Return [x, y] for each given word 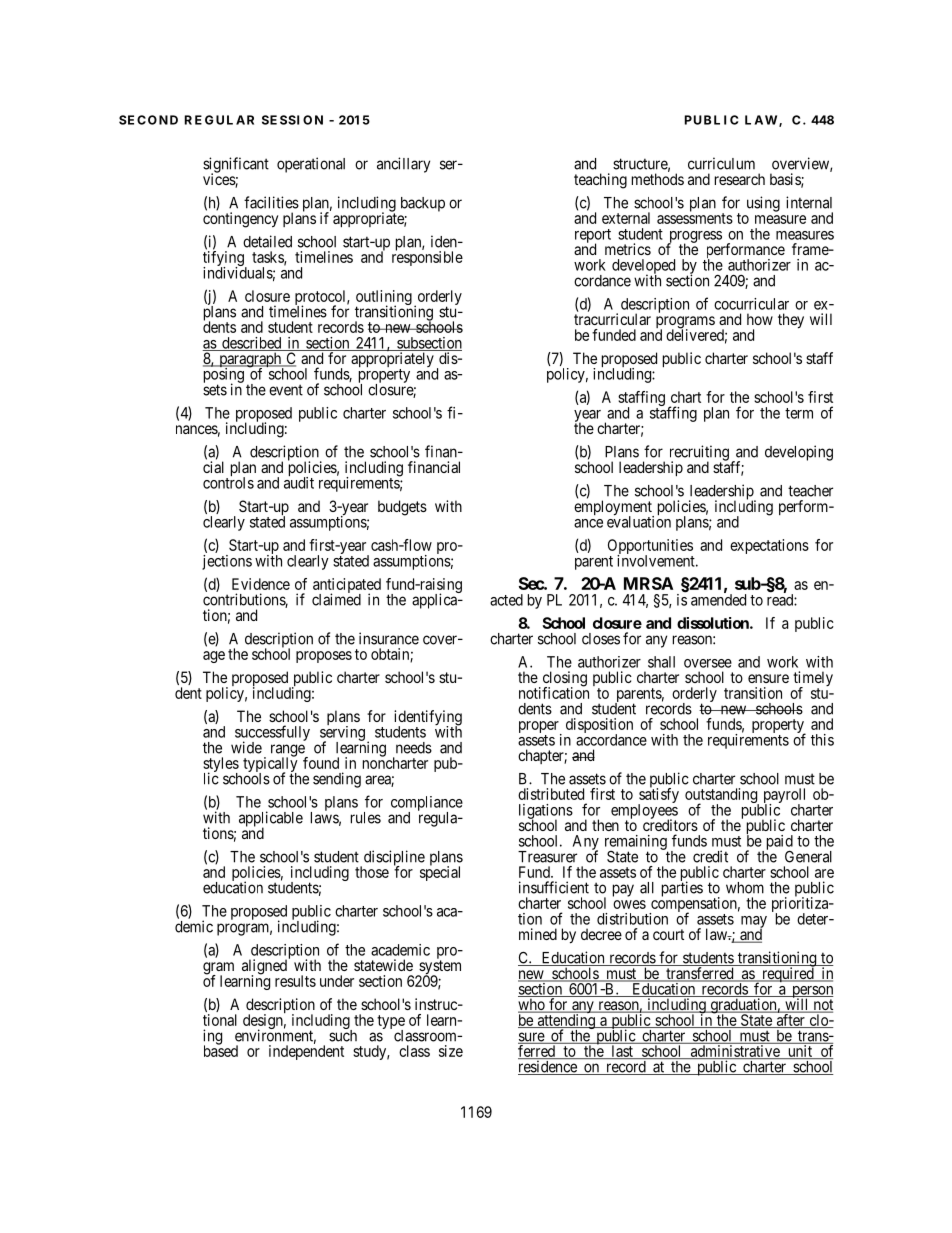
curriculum [721, 163]
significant [236, 166]
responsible [427, 258]
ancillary [403, 165]
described [252, 344]
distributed [551, 794]
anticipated [347, 587]
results [295, 981]
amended [718, 599]
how [760, 319]
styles [221, 766]
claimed [336, 599]
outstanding [722, 797]
